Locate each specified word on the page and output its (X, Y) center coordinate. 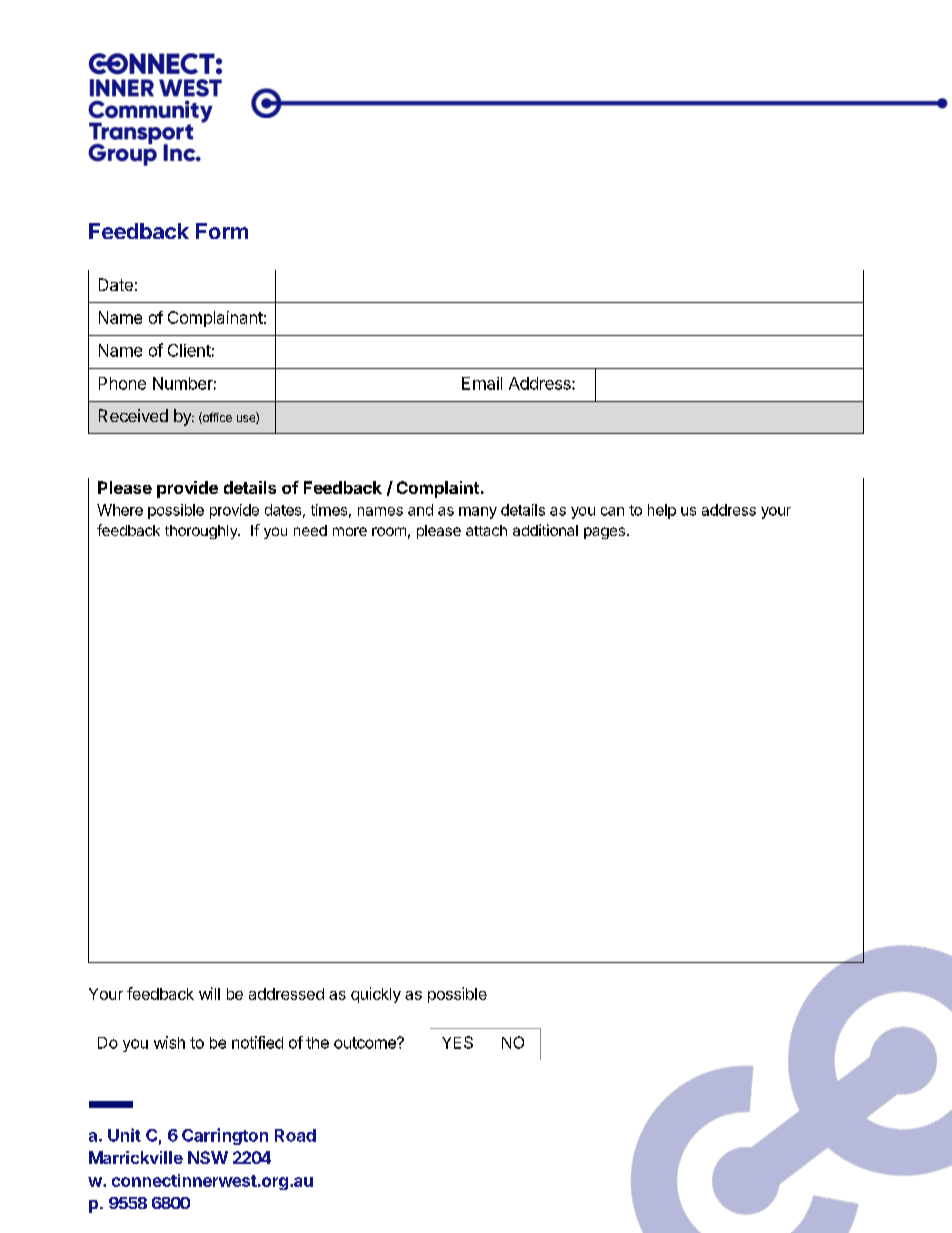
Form (222, 231)
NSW (208, 1157)
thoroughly (202, 532)
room (389, 531)
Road (295, 1135)
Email (482, 383)
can (612, 511)
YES (457, 1042)
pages (604, 533)
